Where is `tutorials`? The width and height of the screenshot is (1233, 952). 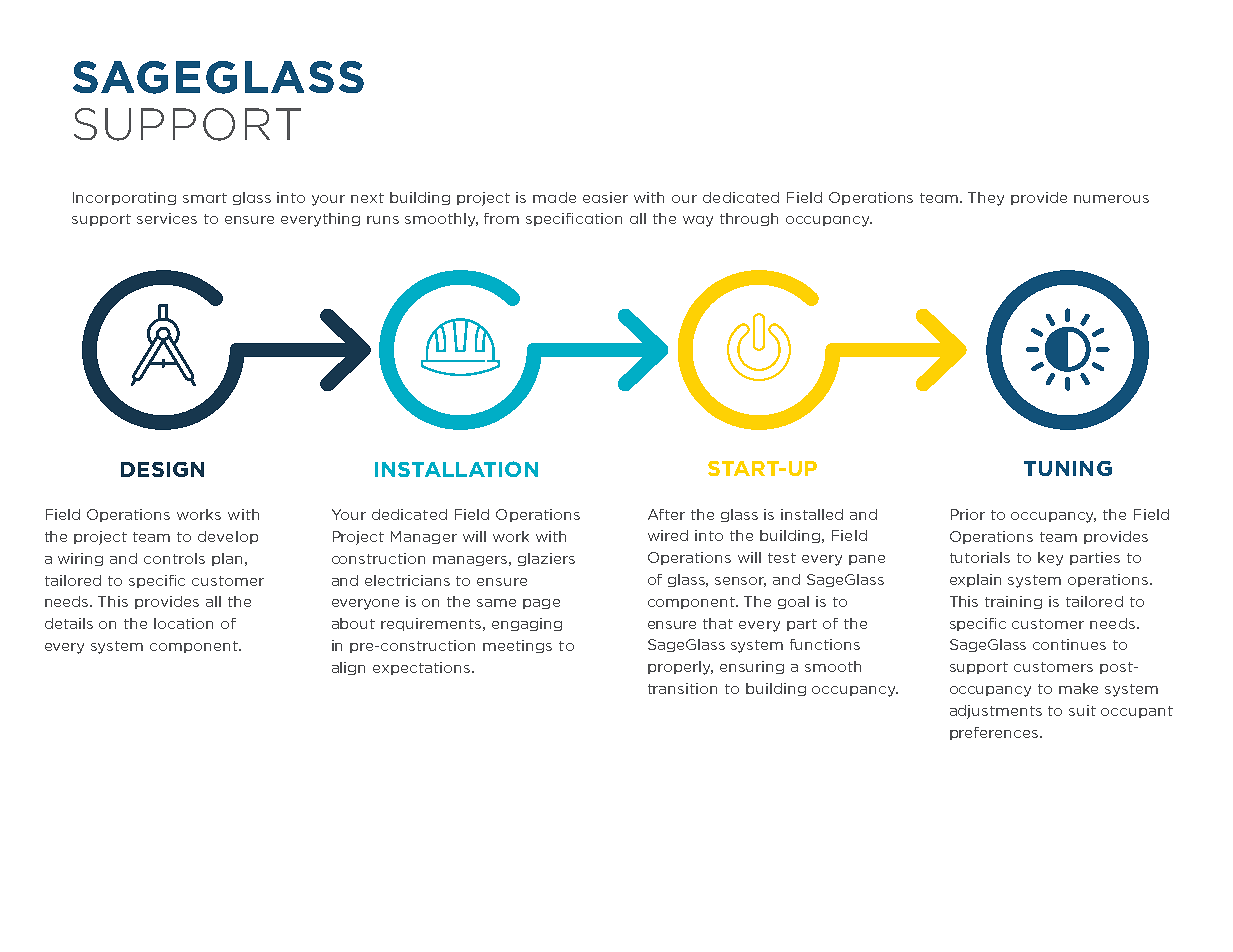
tutorials is located at coordinates (980, 557).
